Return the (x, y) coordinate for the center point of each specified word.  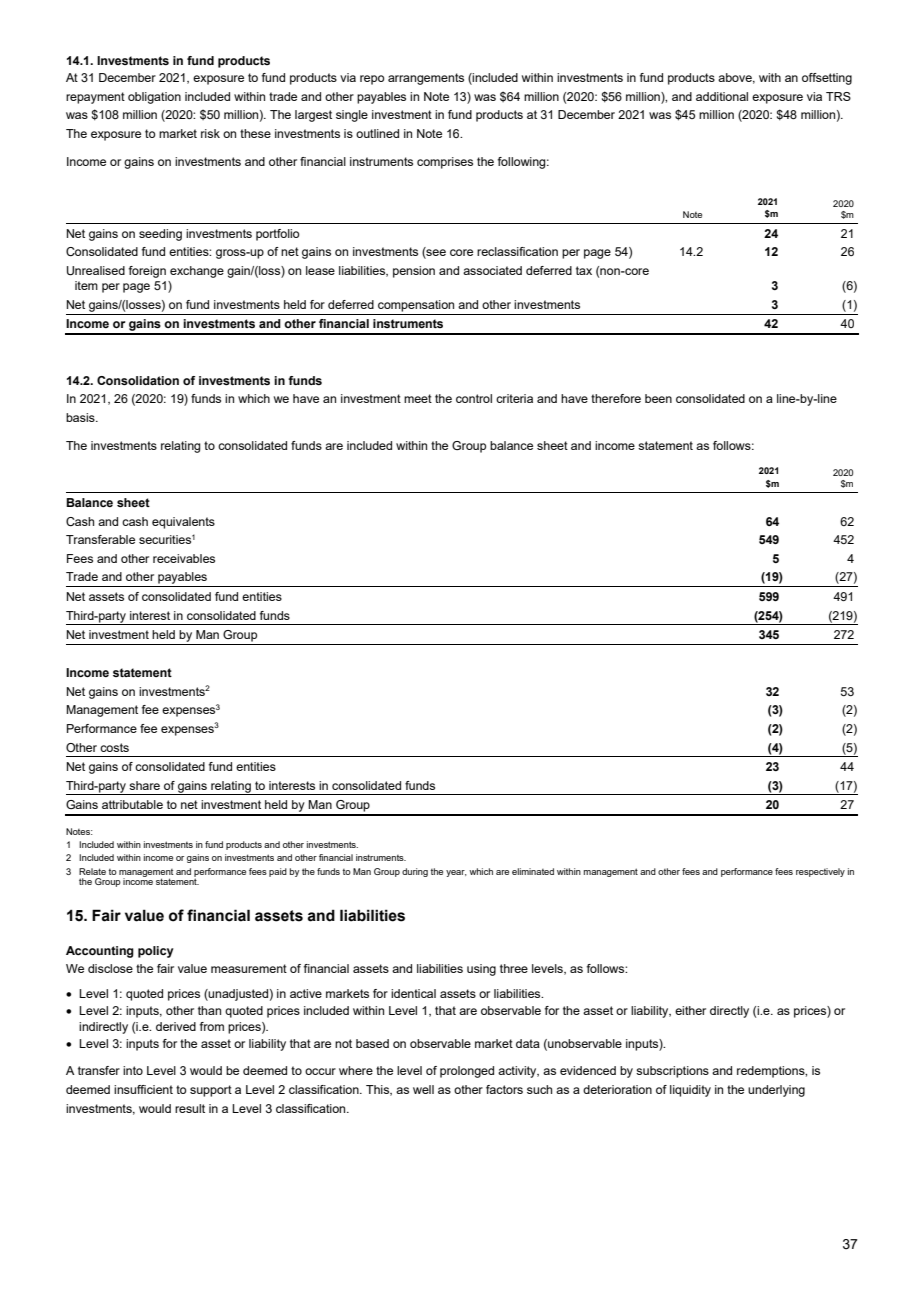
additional (722, 96)
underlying (776, 1091)
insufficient (143, 1089)
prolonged (467, 1072)
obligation (154, 98)
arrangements (426, 79)
